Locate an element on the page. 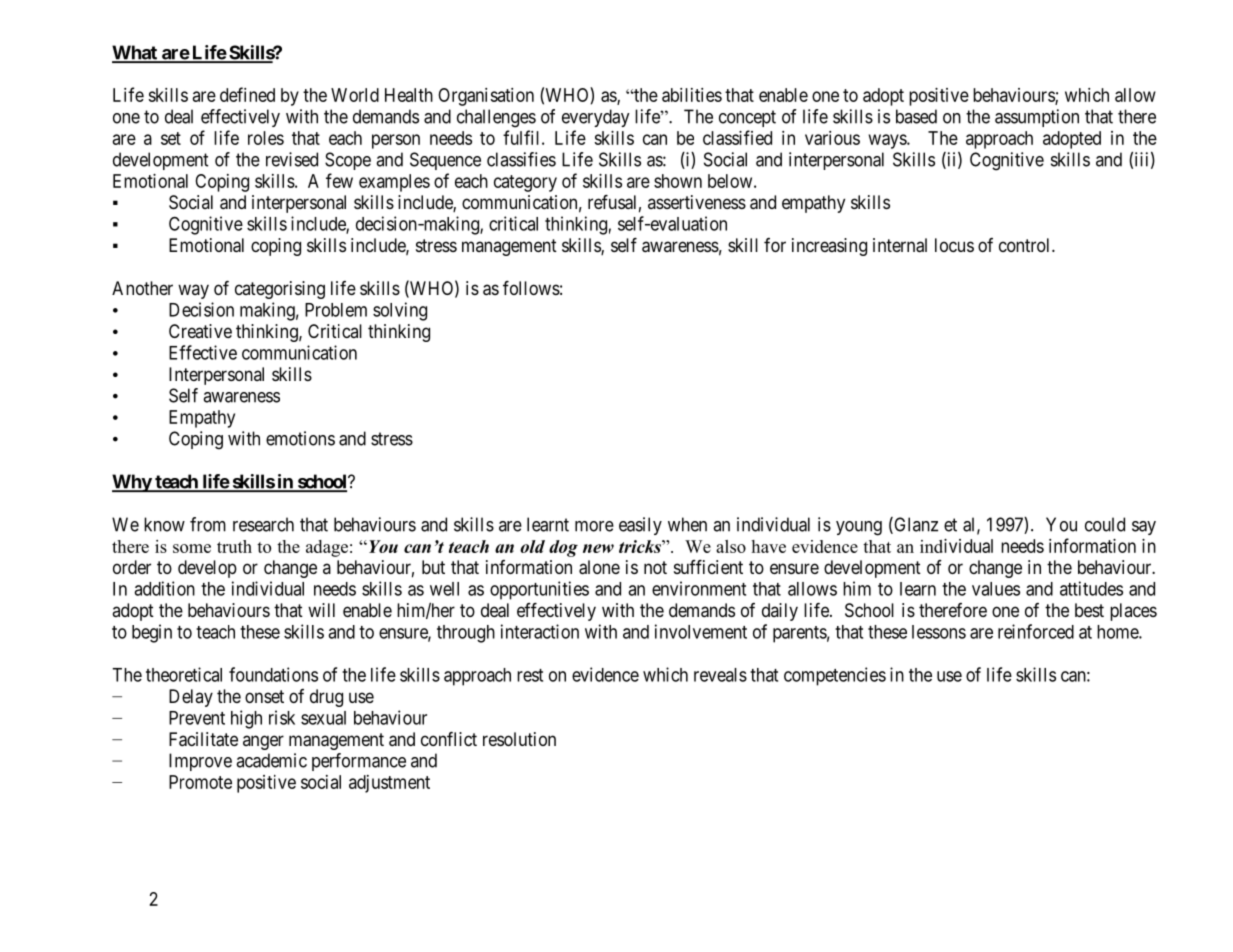 The width and height of the page is (1233, 952). involvement is located at coordinates (701, 631).
